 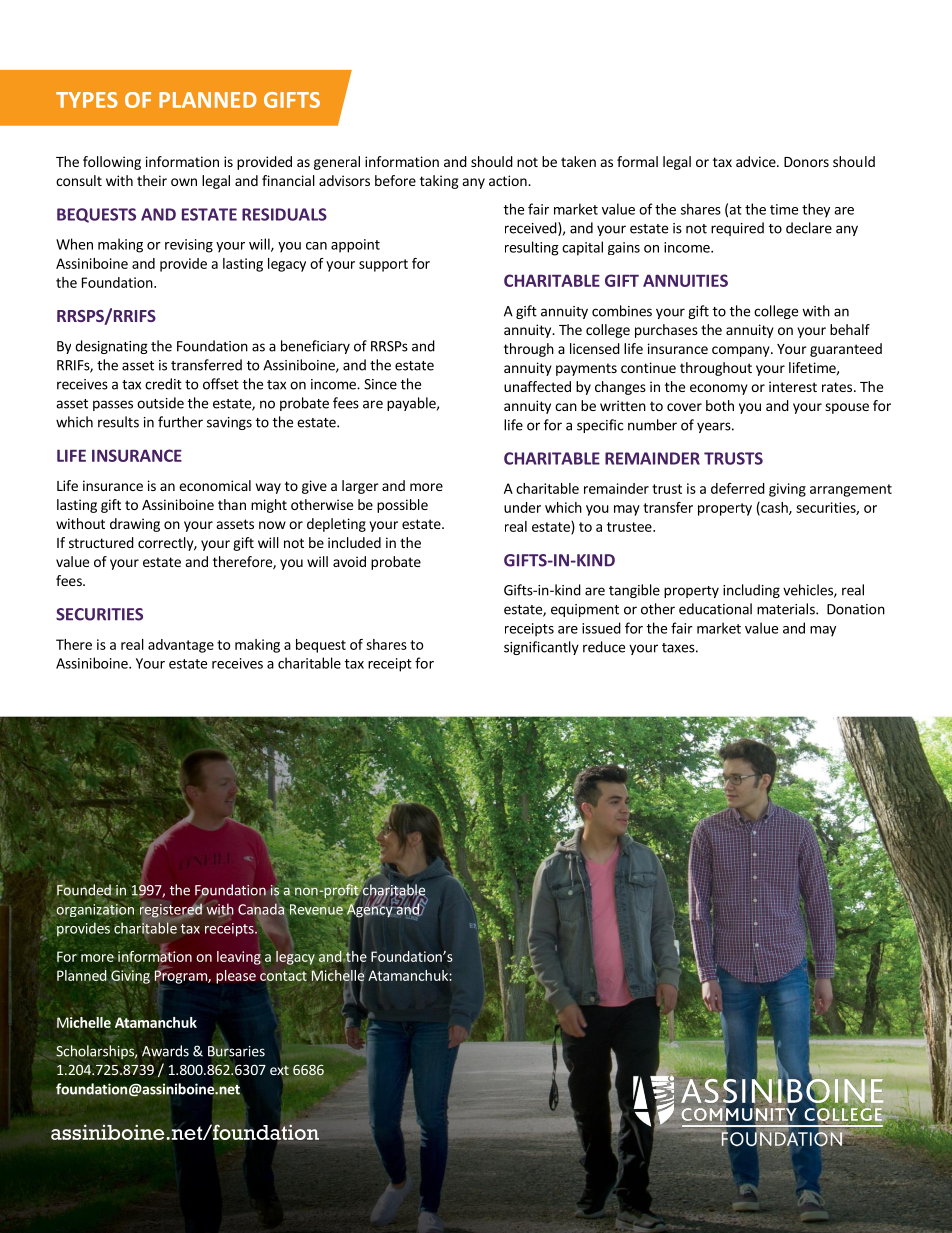 I want to click on avoid, so click(x=349, y=561).
